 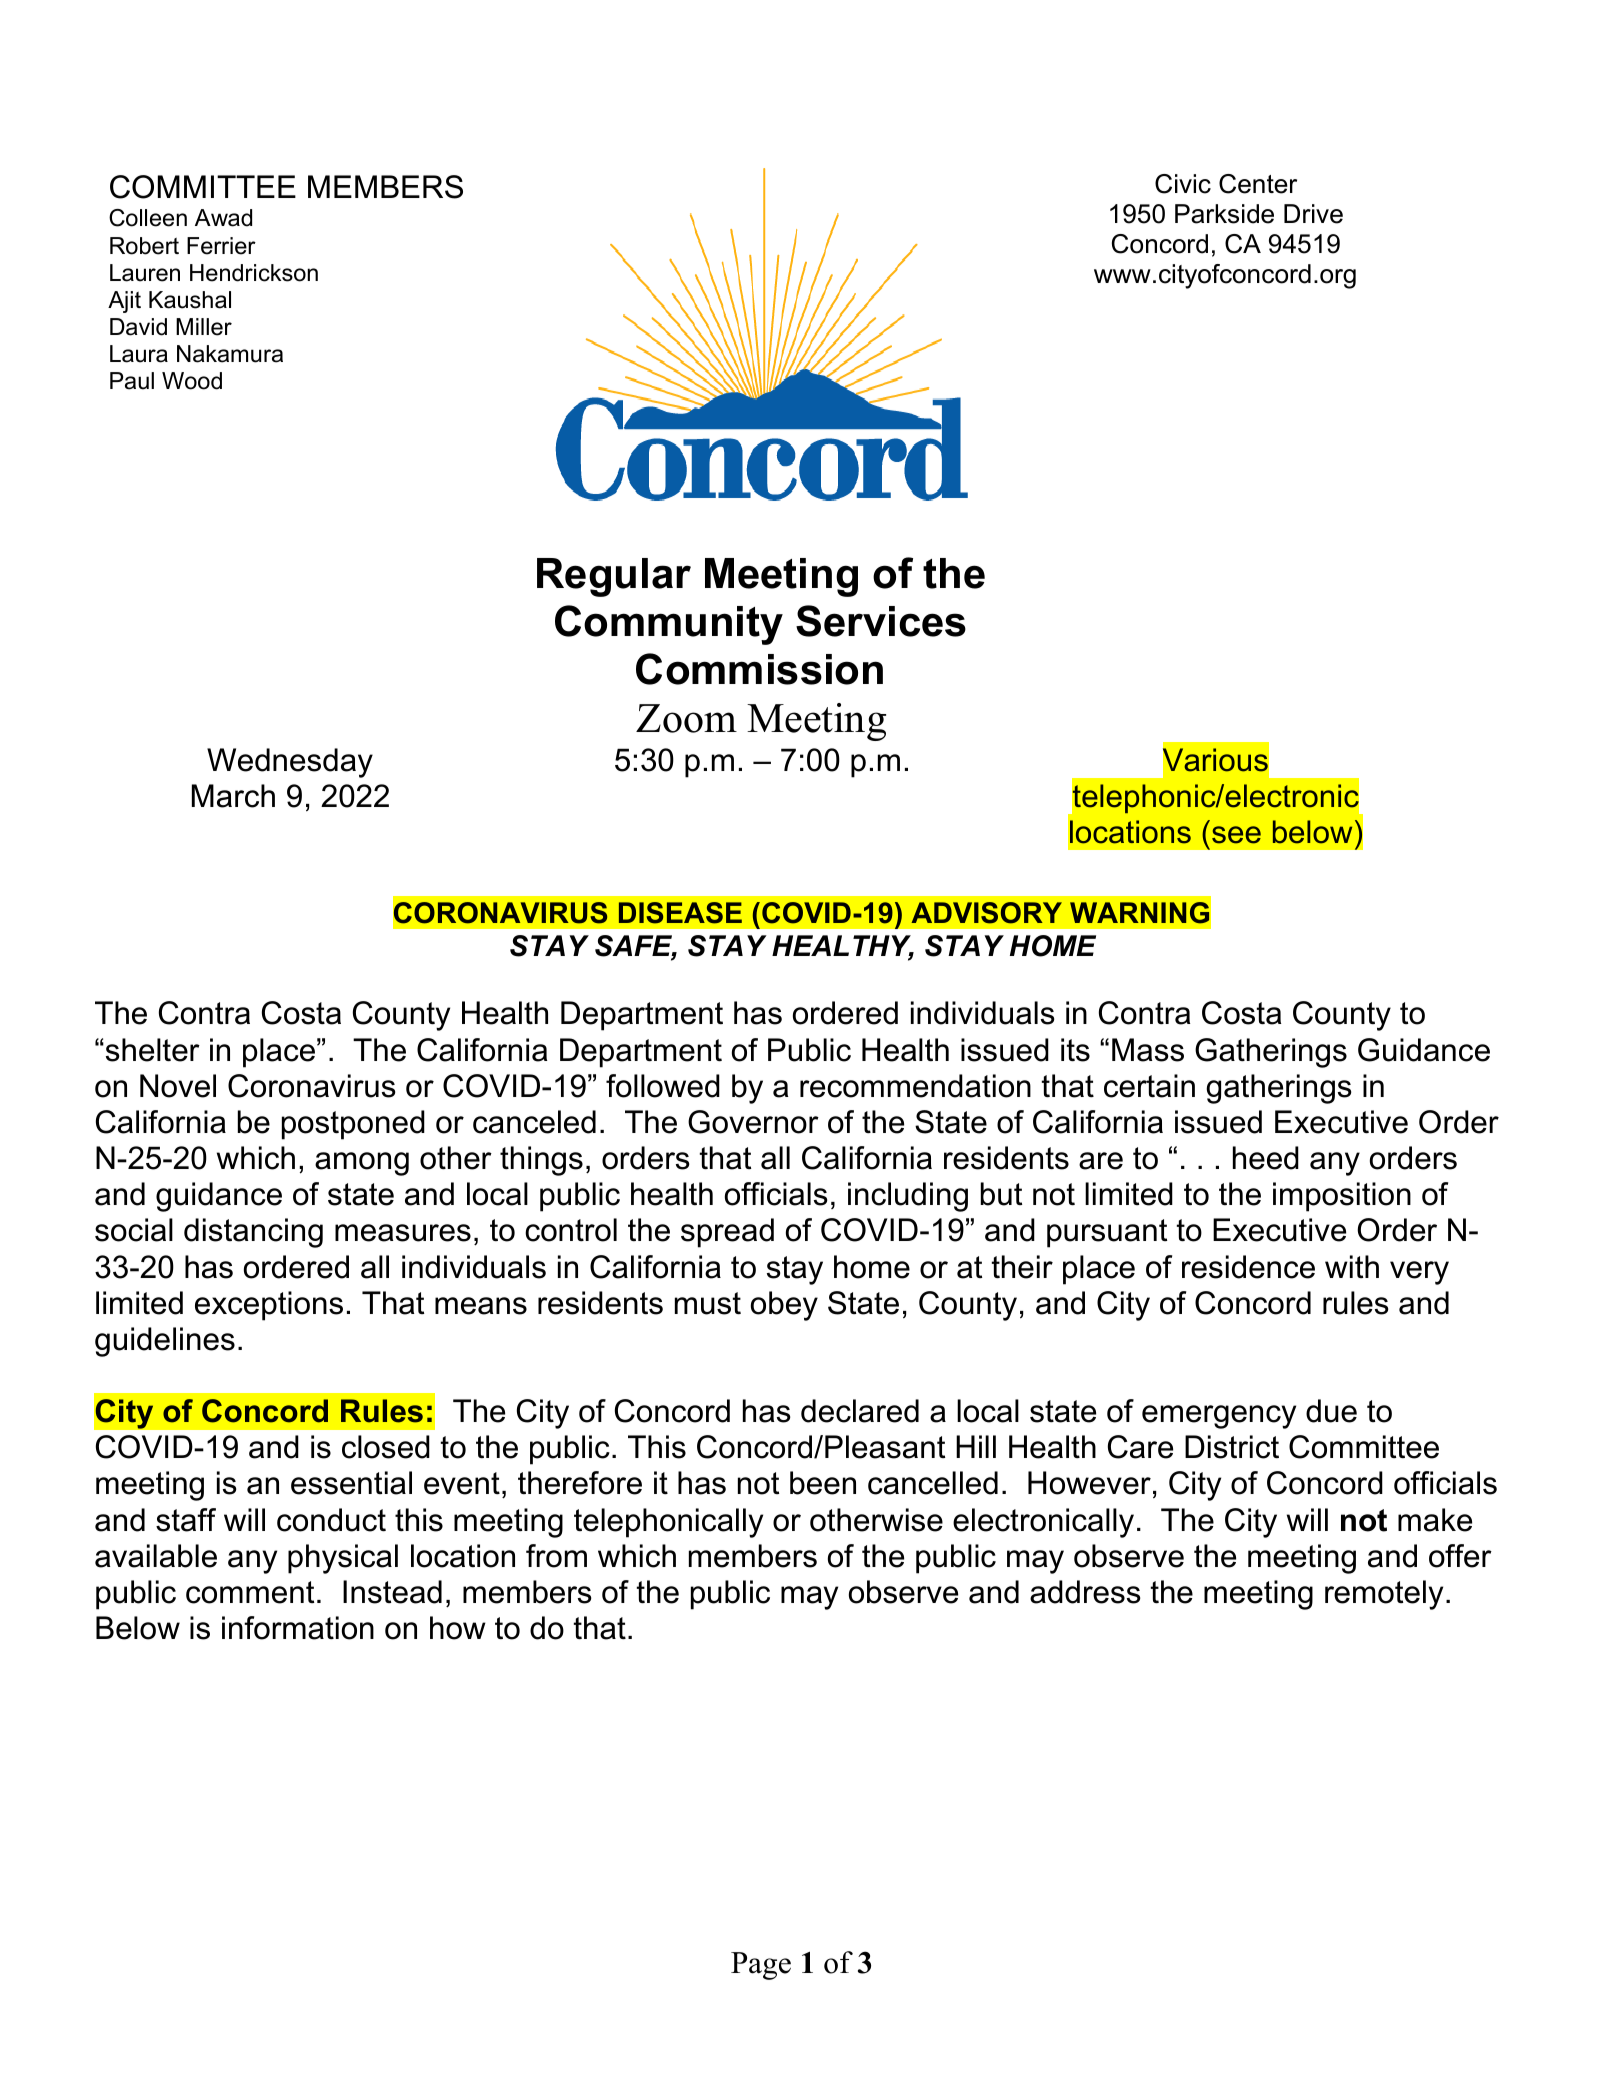 What do you see at coordinates (233, 796) in the screenshot?
I see `March` at bounding box center [233, 796].
